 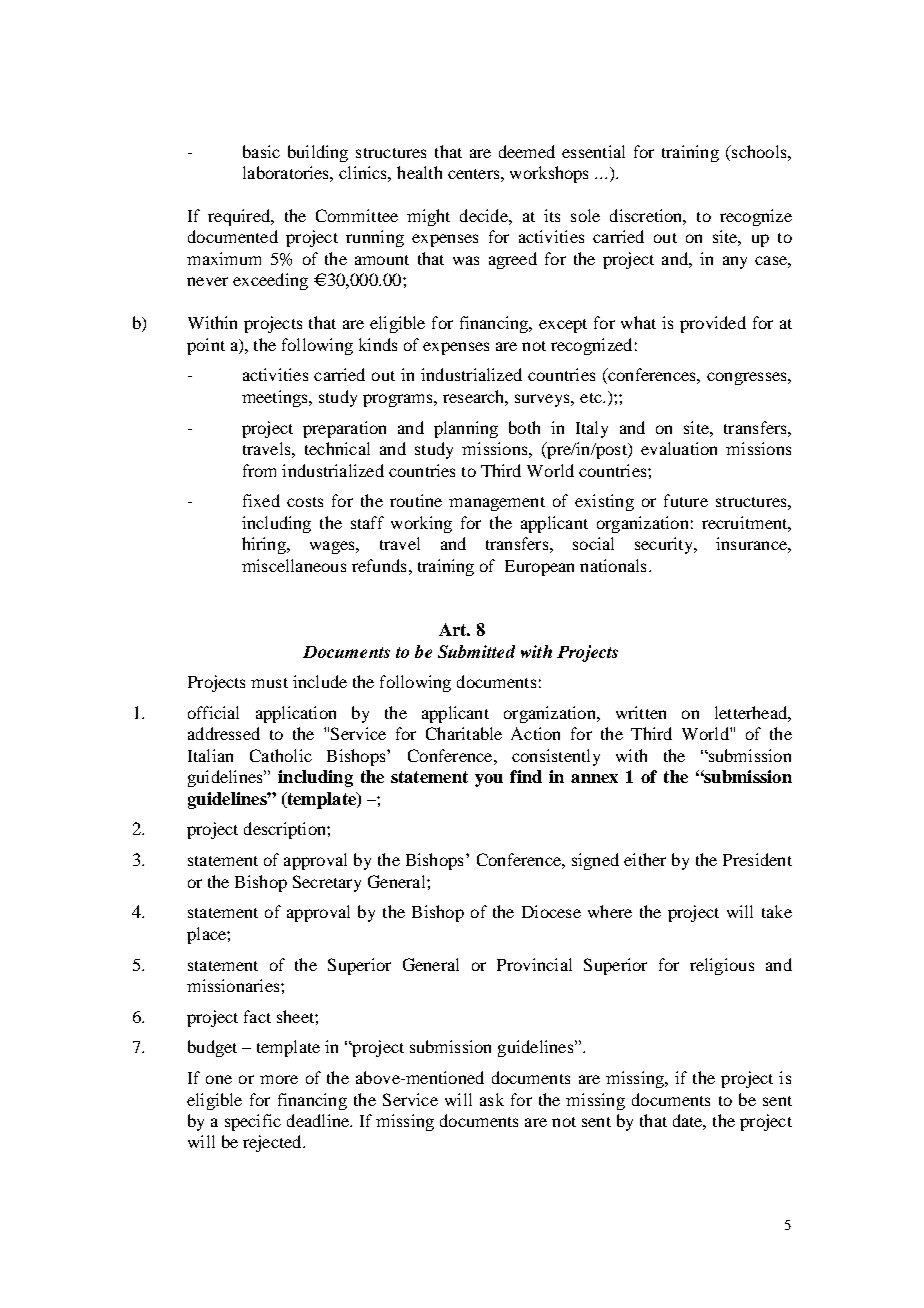 What do you see at coordinates (713, 324) in the document?
I see `provided` at bounding box center [713, 324].
